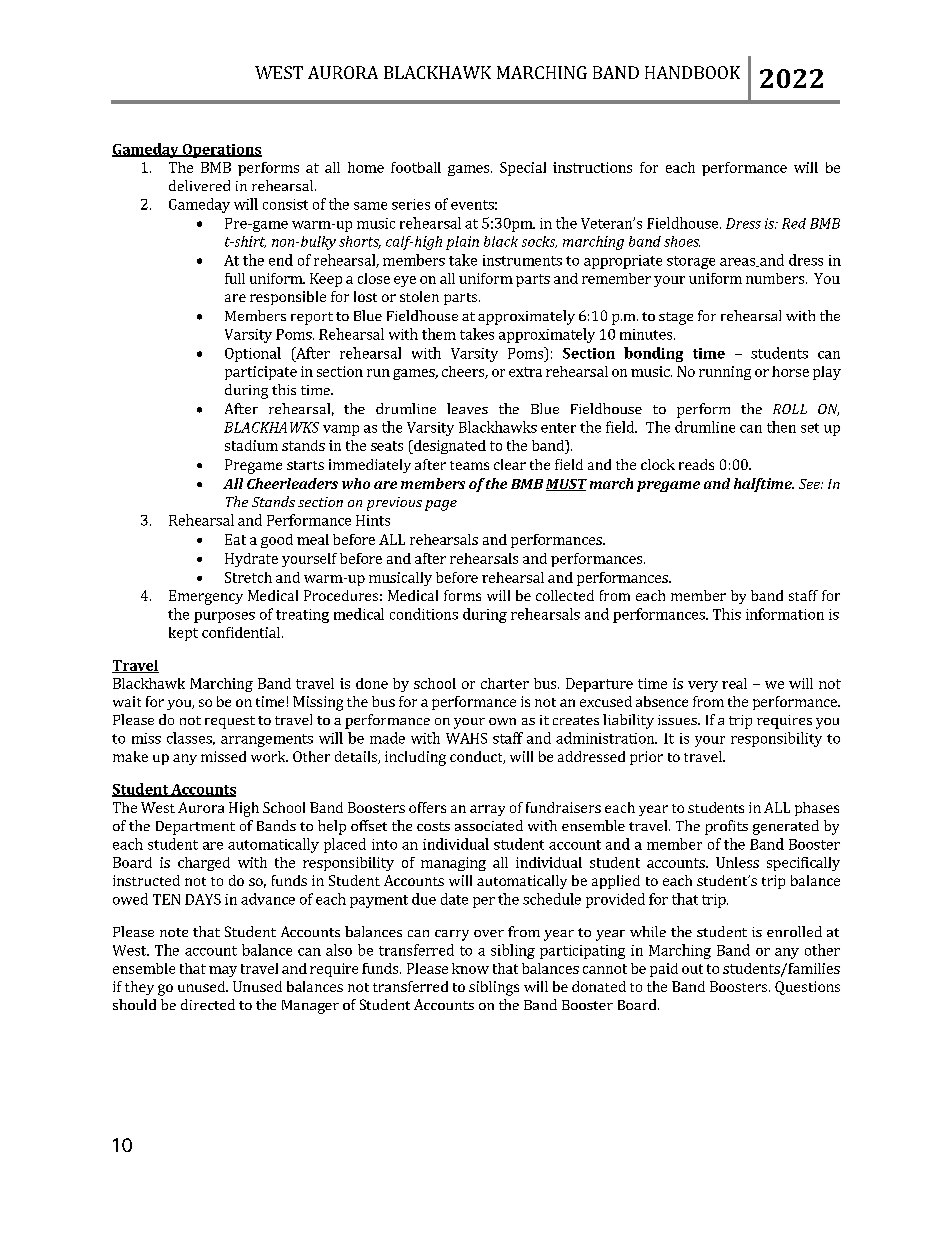 The width and height of the screenshot is (952, 1233). I want to click on Operations, so click(221, 151).
